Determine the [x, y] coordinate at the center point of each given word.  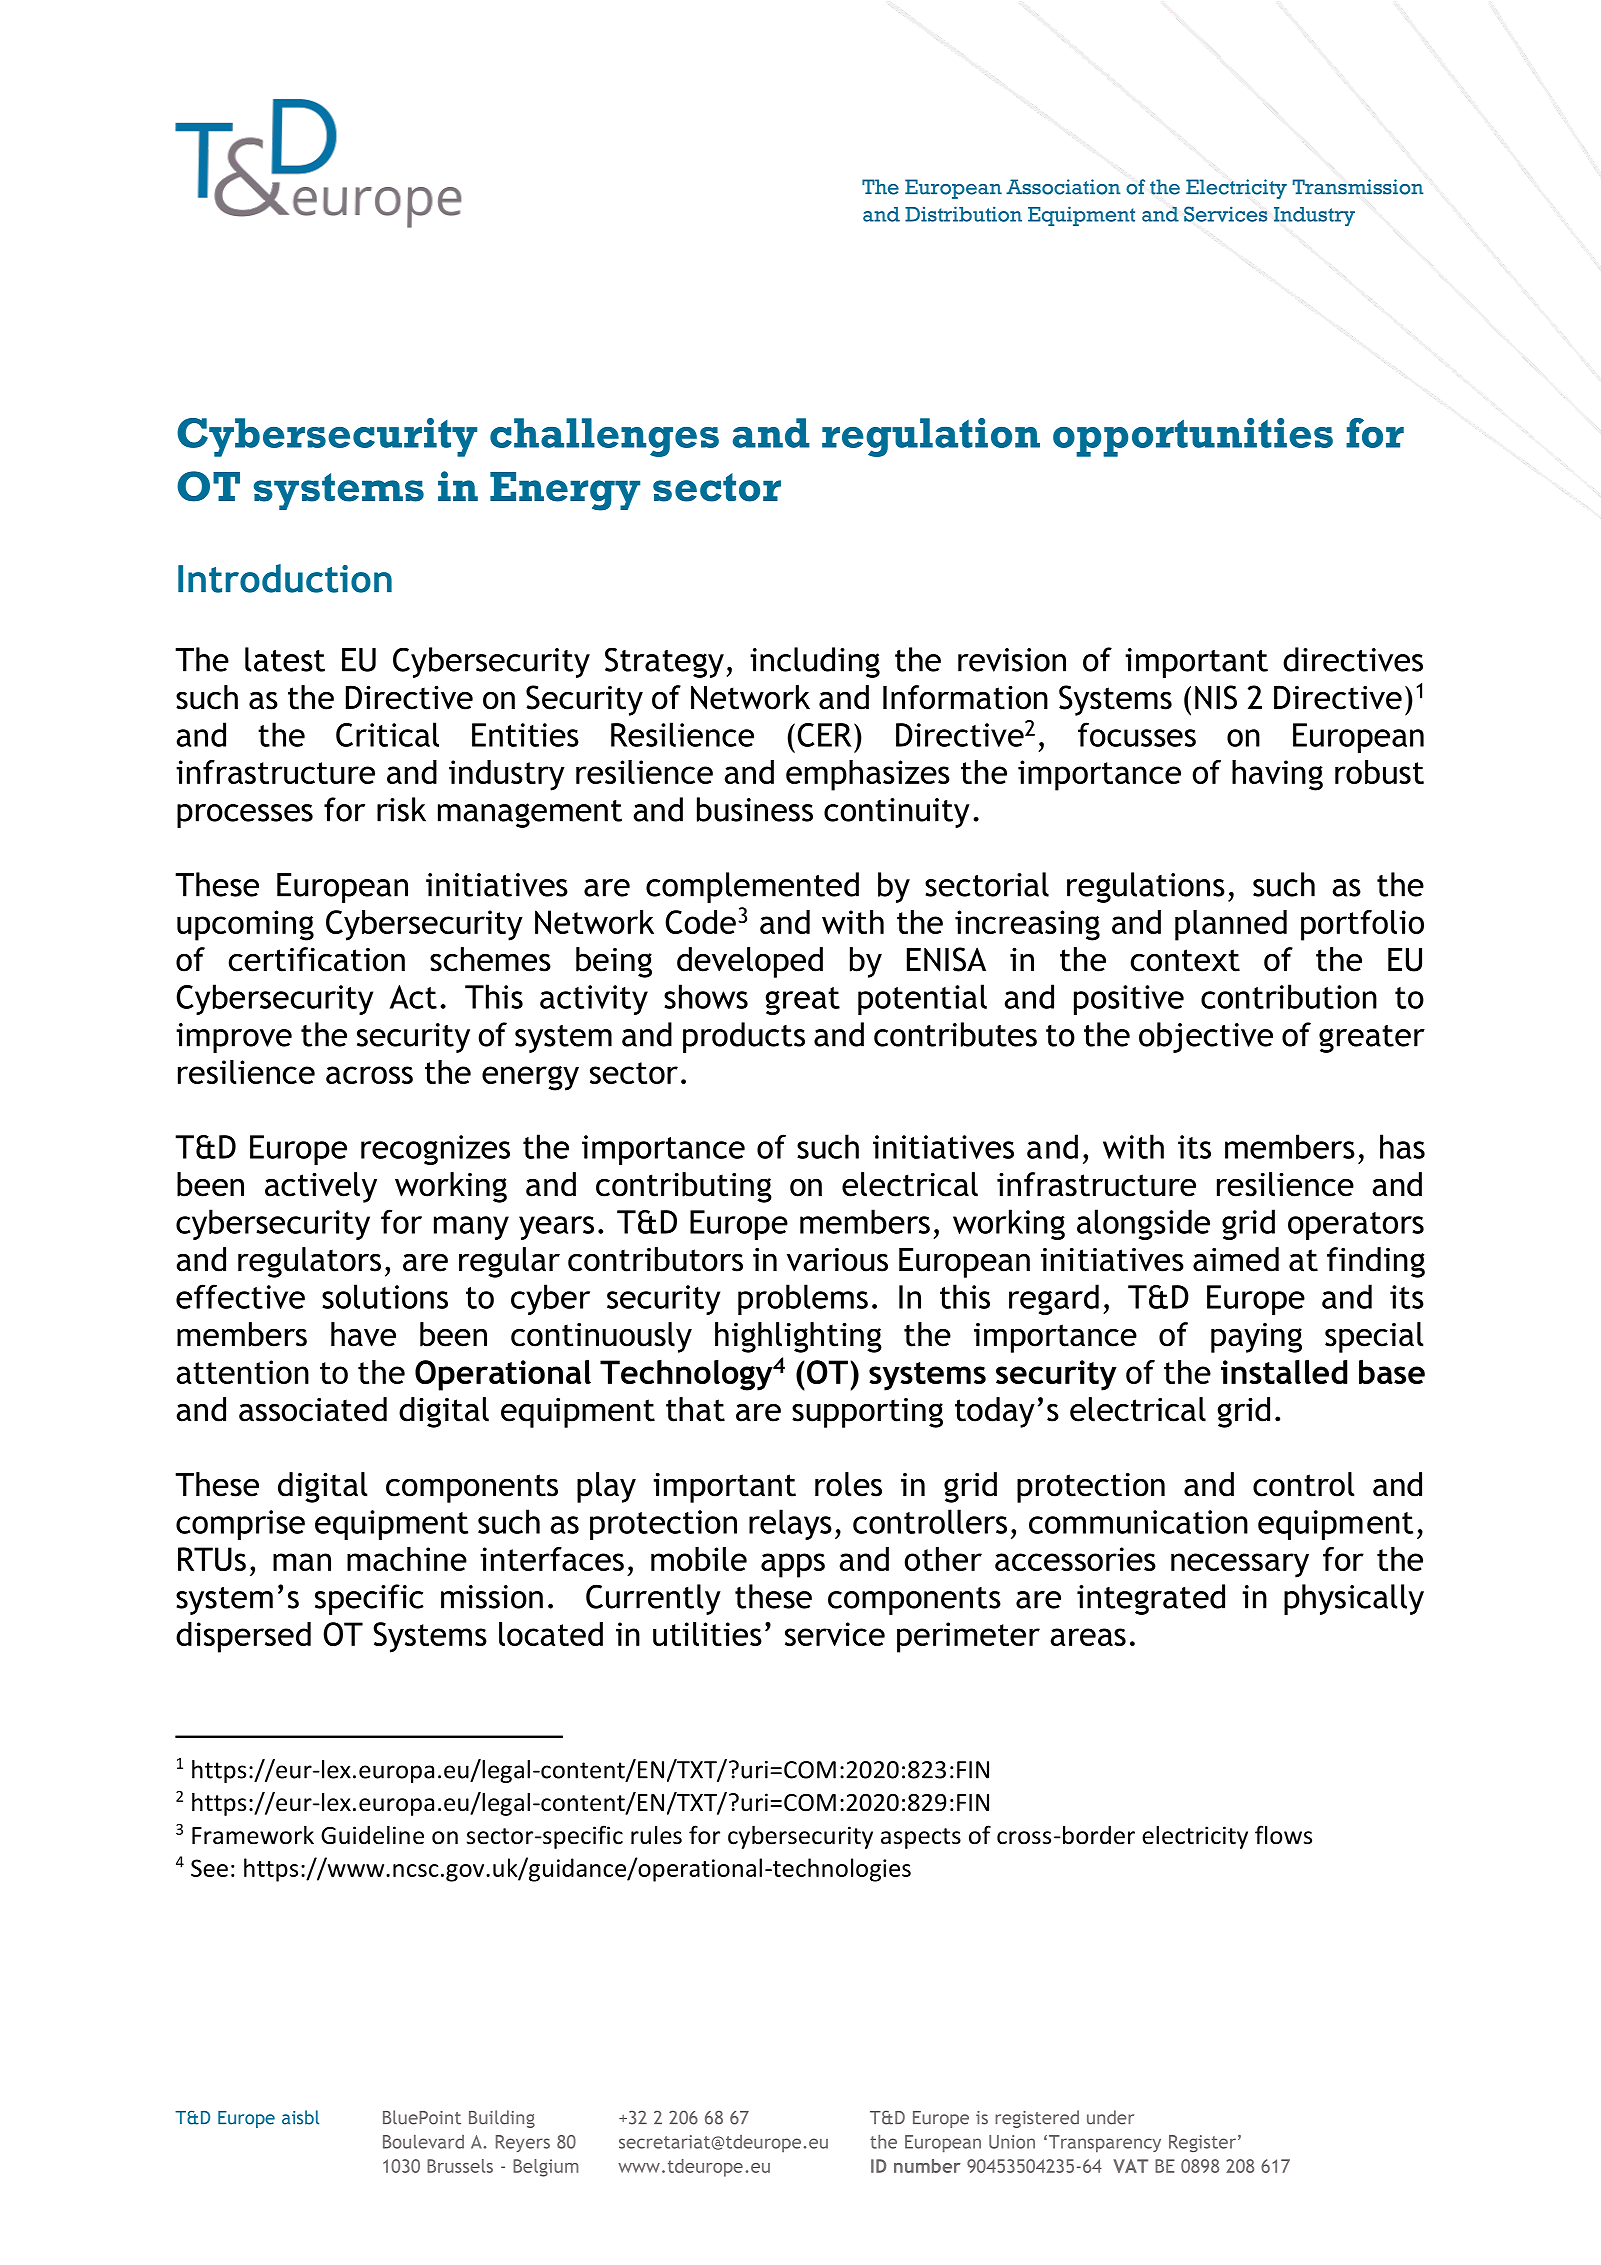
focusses [1137, 734]
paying [1256, 1338]
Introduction [285, 578]
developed [750, 962]
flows [1283, 1835]
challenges [604, 437]
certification [316, 959]
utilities [707, 1634]
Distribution [963, 214]
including [815, 662]
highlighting [798, 1337]
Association [1063, 187]
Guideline [372, 1835]
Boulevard [423, 2142]
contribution [1289, 996]
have [363, 1334]
